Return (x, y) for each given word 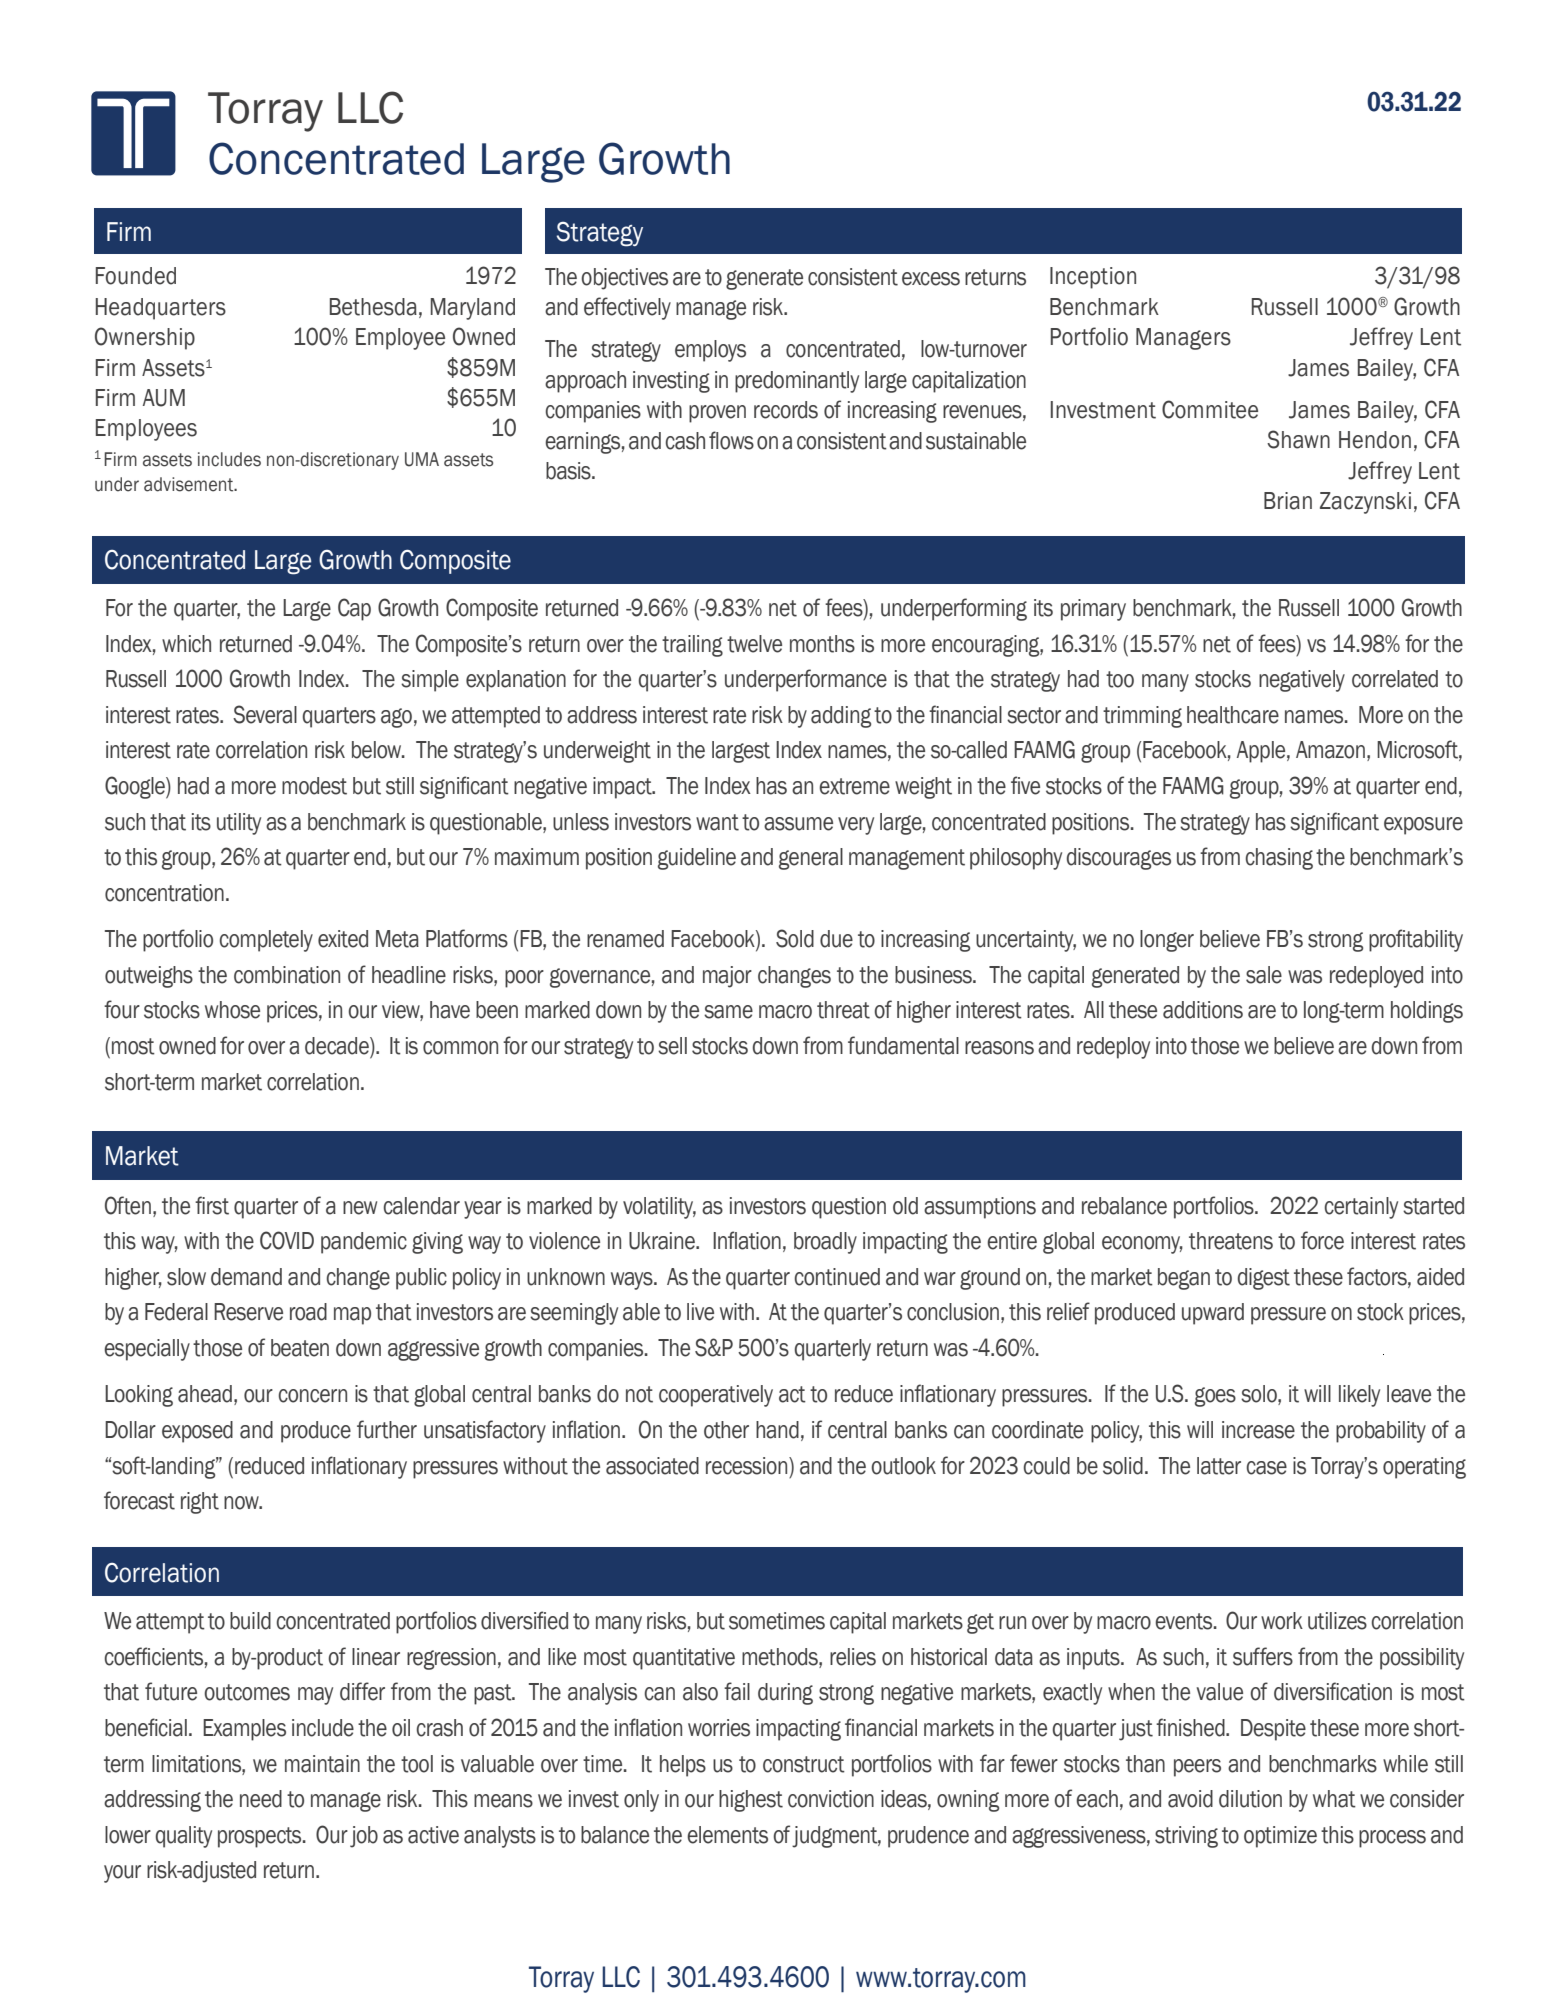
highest (751, 1801)
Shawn (1298, 439)
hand (777, 1430)
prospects (261, 1837)
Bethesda (373, 307)
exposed (197, 1432)
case (1266, 1468)
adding (841, 717)
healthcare (1233, 715)
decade (338, 1046)
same (728, 1012)
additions (1203, 1010)
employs (710, 351)
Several (265, 714)
